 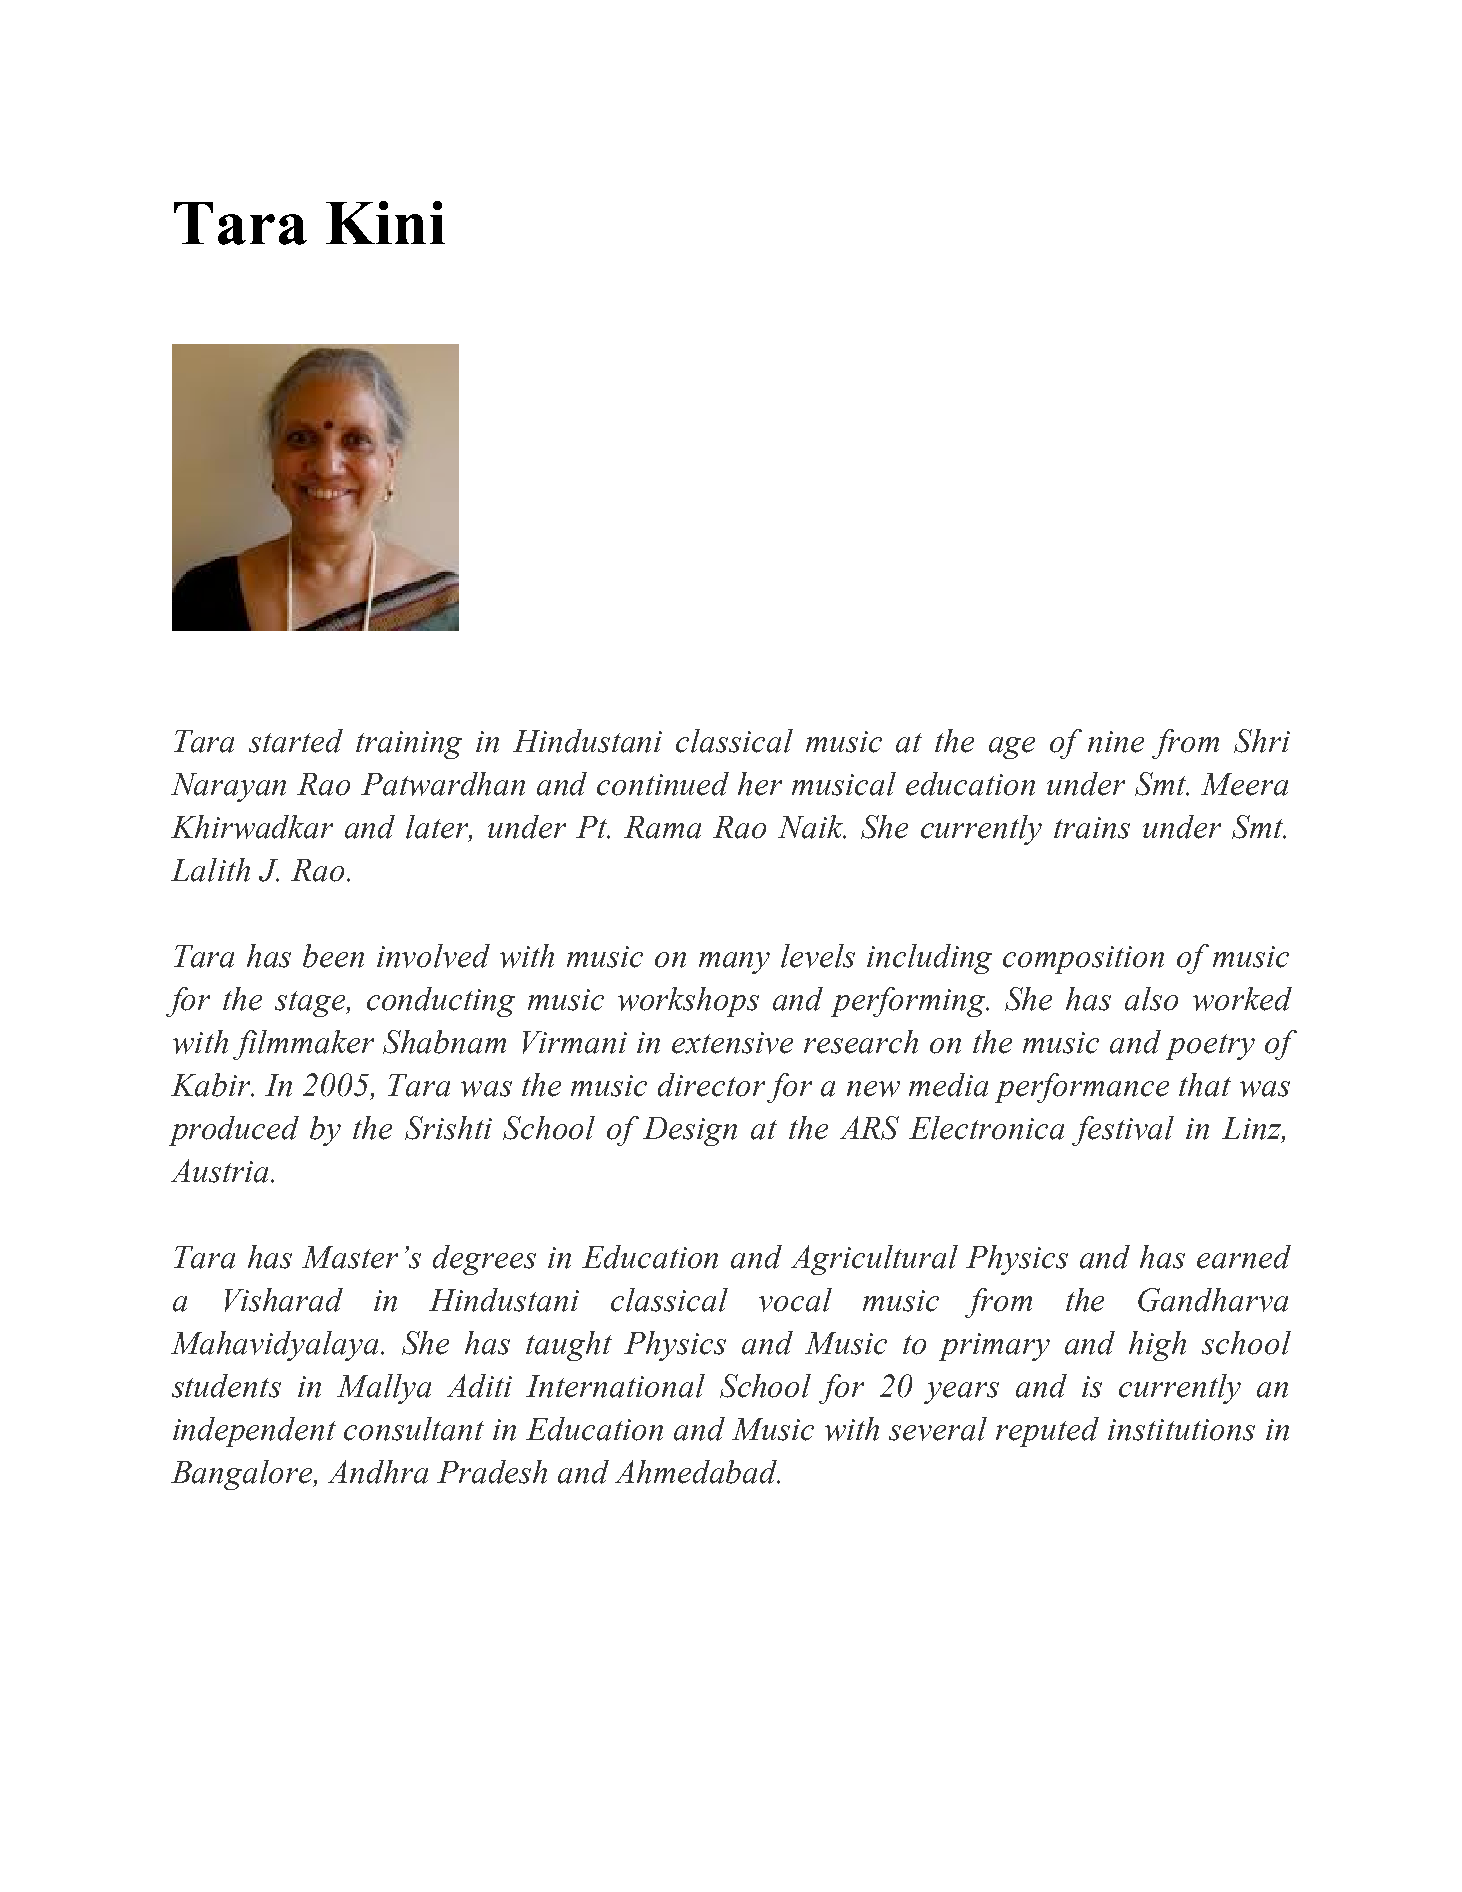 What do you see at coordinates (378, 1472) in the document?
I see `Andhra` at bounding box center [378, 1472].
